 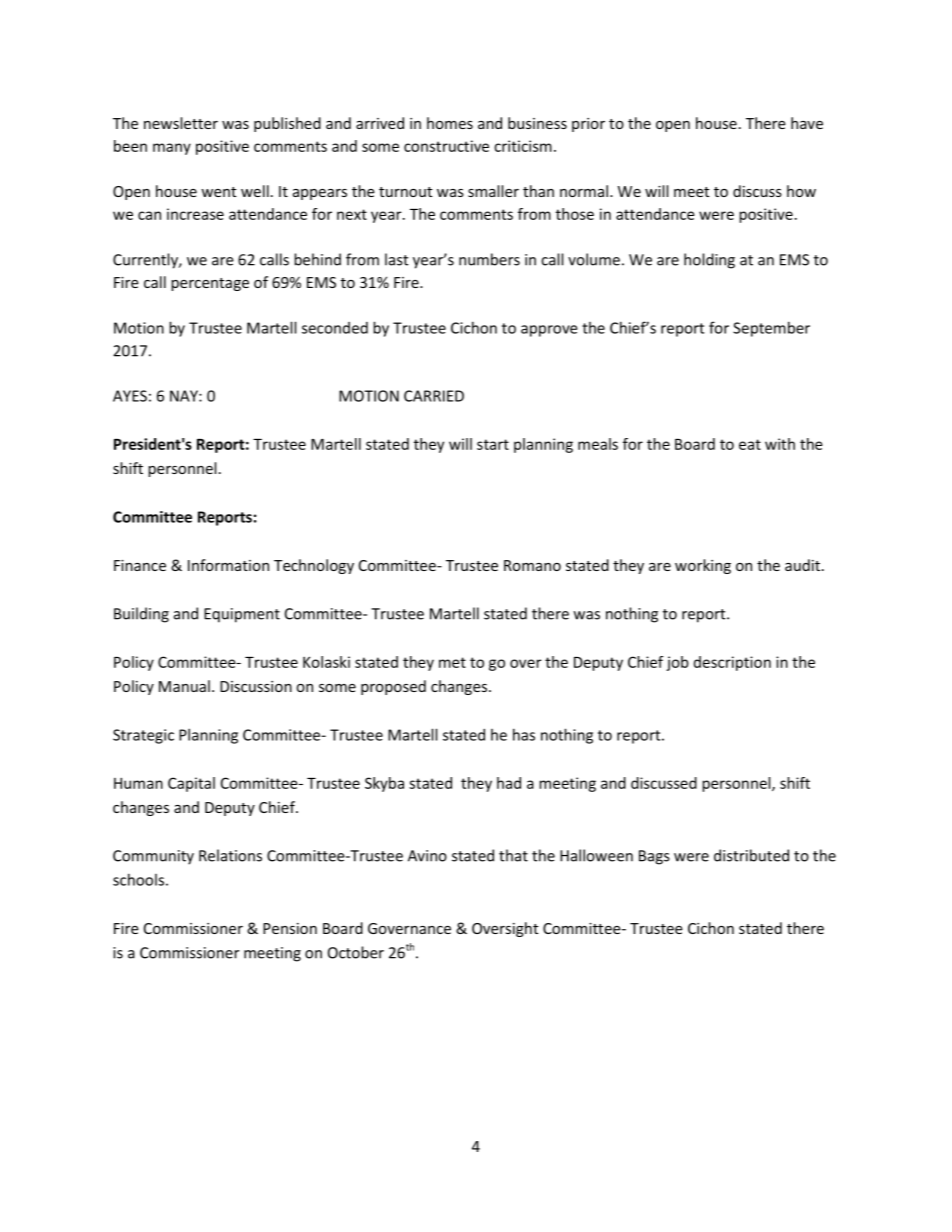 I want to click on met, so click(x=452, y=662).
